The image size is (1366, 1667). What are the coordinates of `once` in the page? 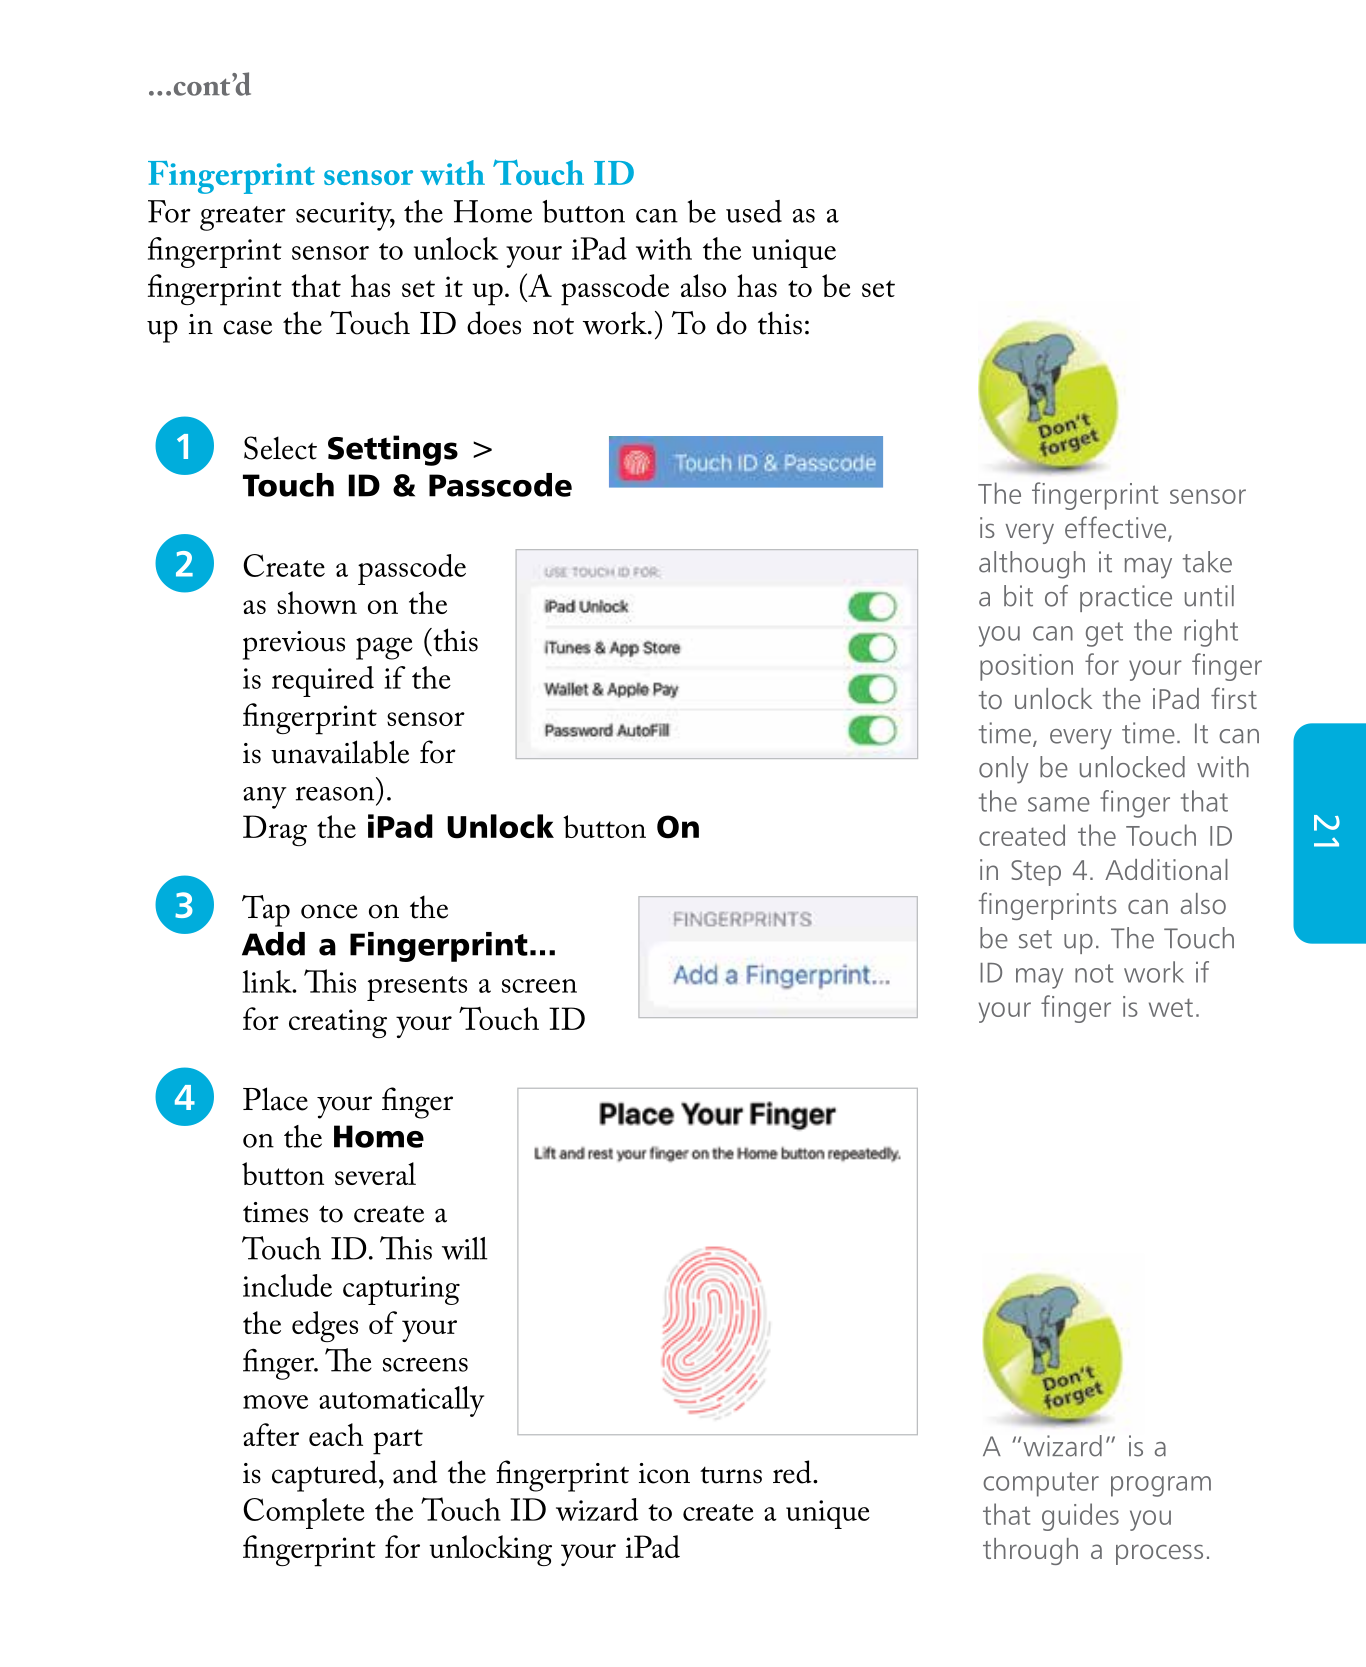 It's located at (329, 911).
